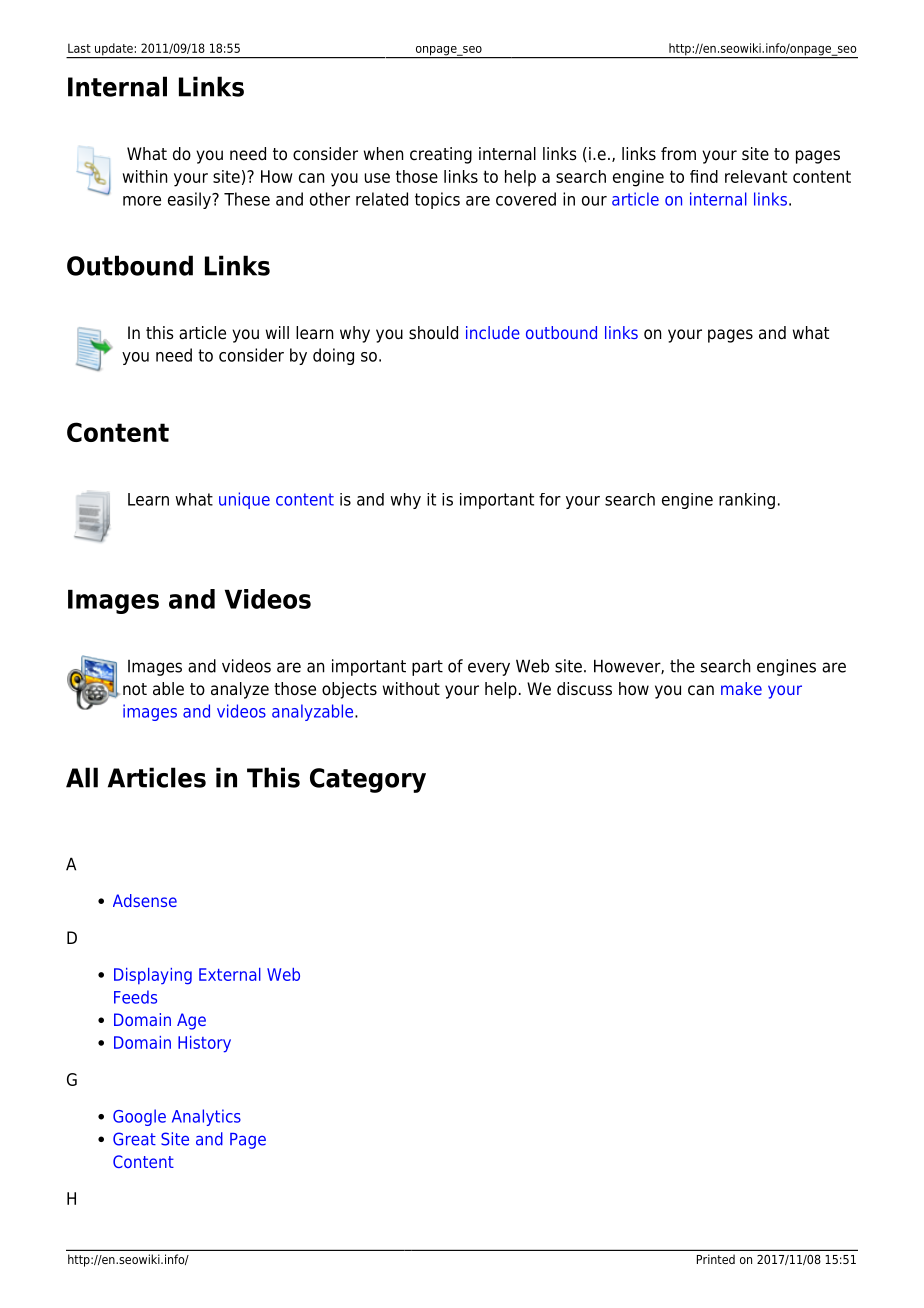 This screenshot has height=1308, width=924. What do you see at coordinates (134, 1139) in the screenshot?
I see `Great` at bounding box center [134, 1139].
